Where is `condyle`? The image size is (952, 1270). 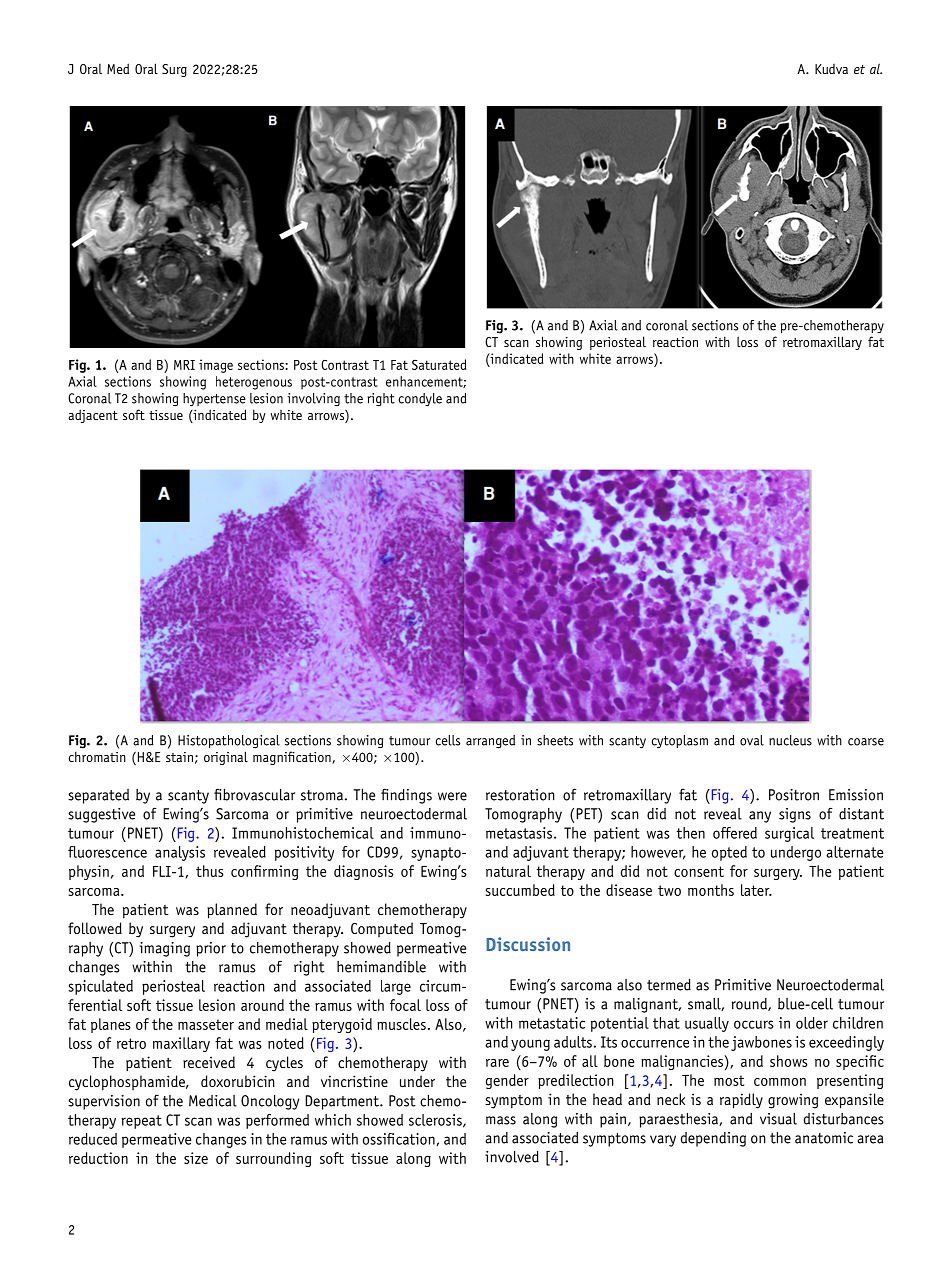 condyle is located at coordinates (420, 399).
